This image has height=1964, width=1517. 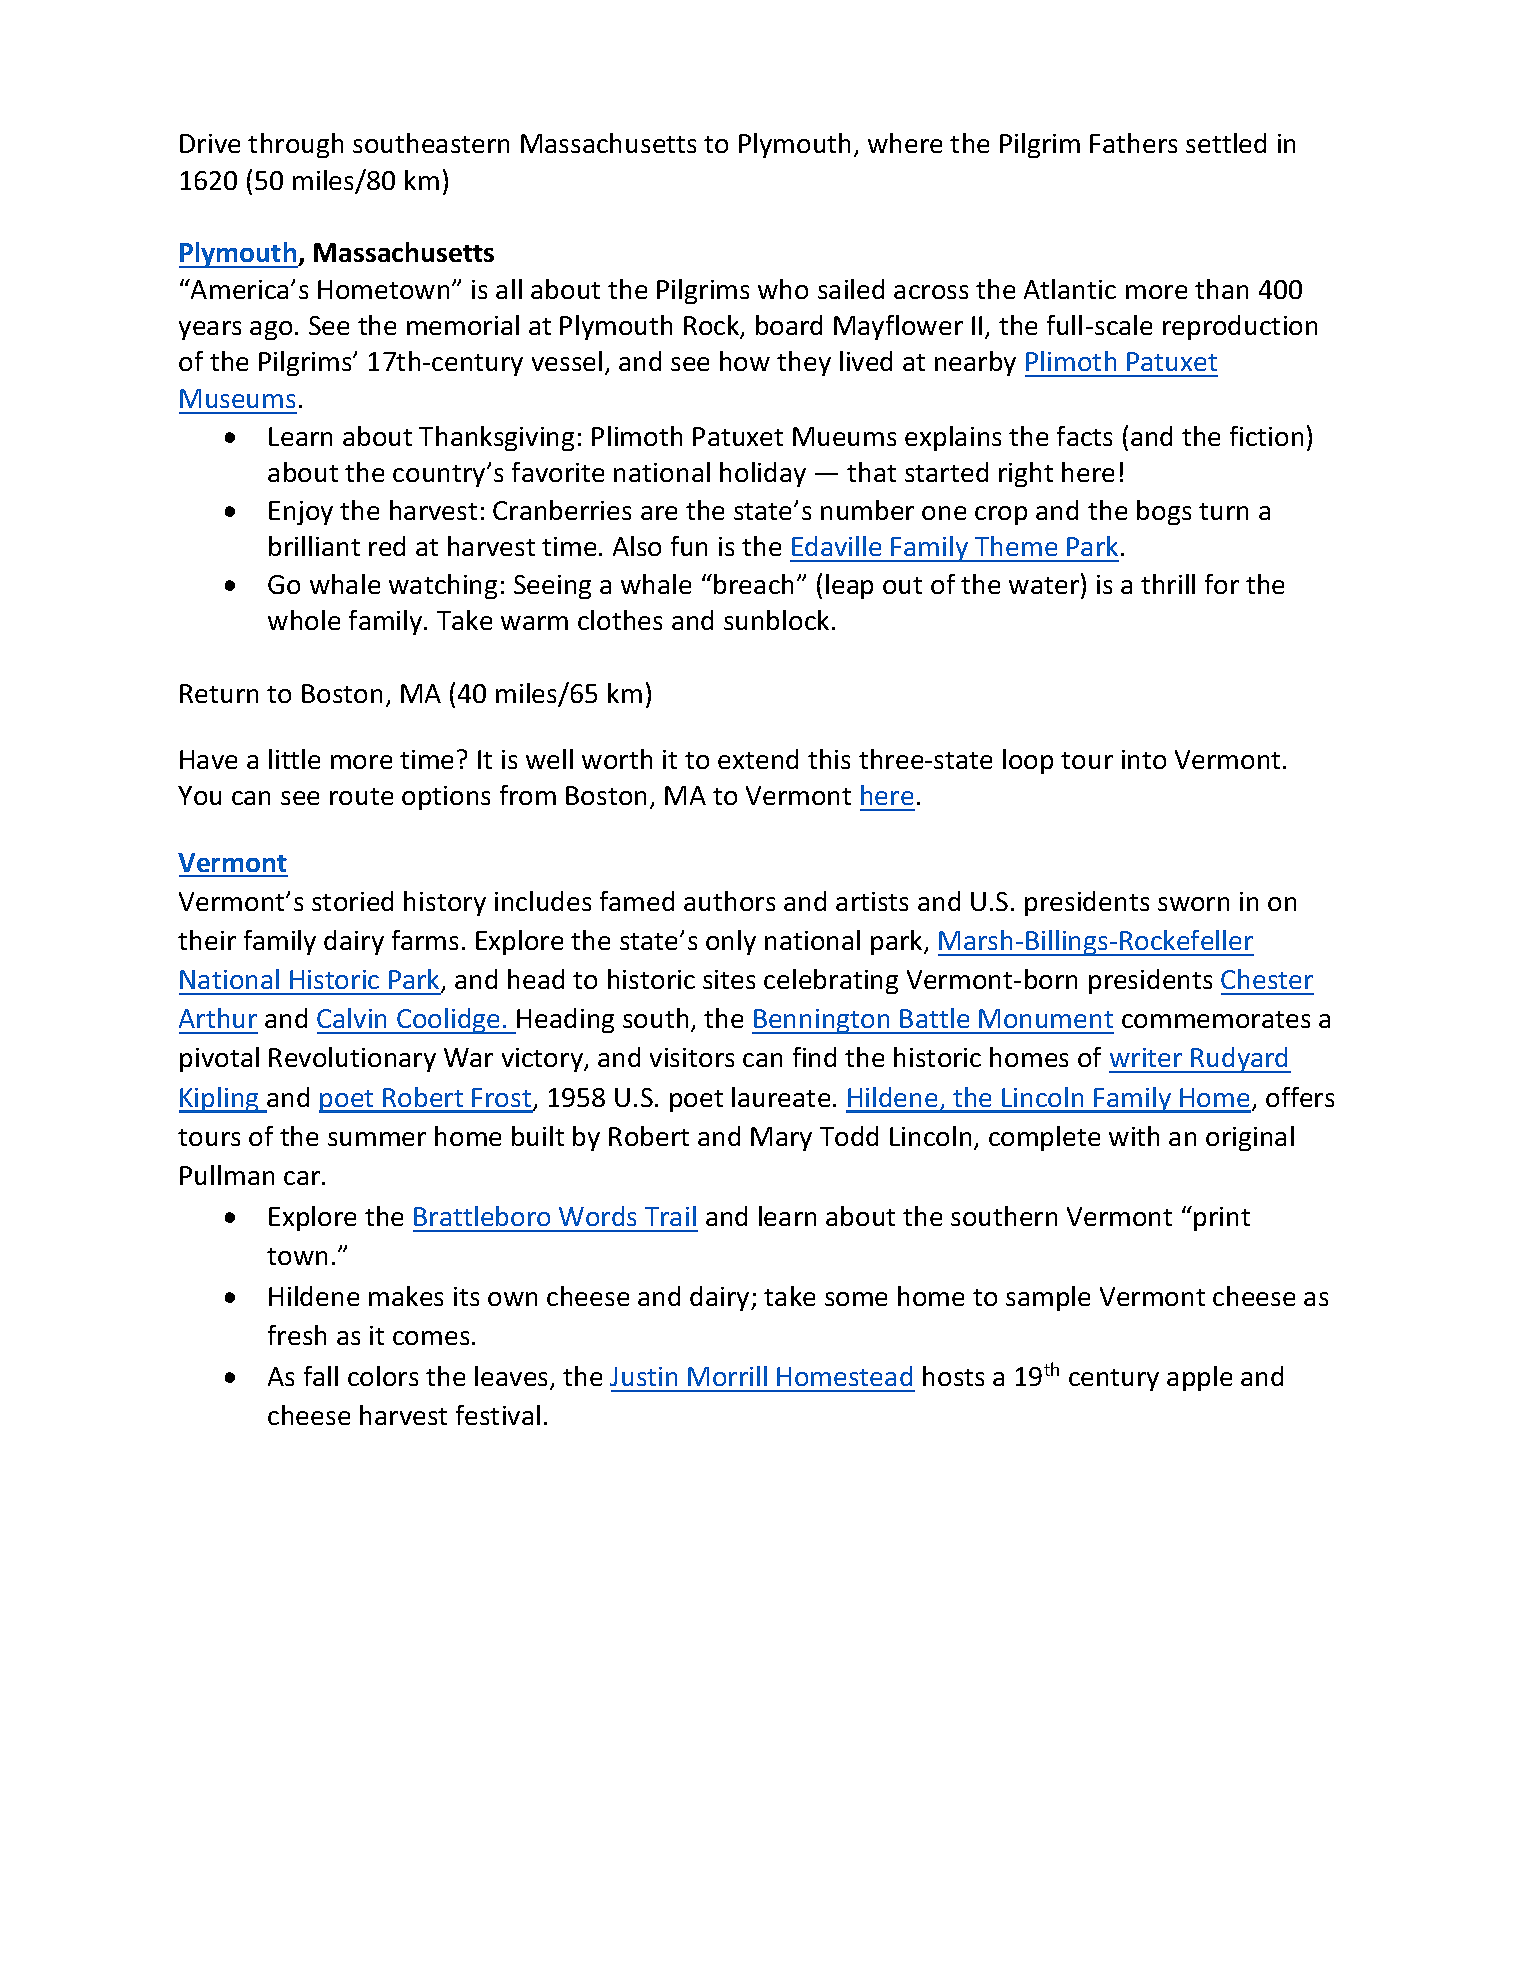 I want to click on Fathers, so click(x=1133, y=143).
